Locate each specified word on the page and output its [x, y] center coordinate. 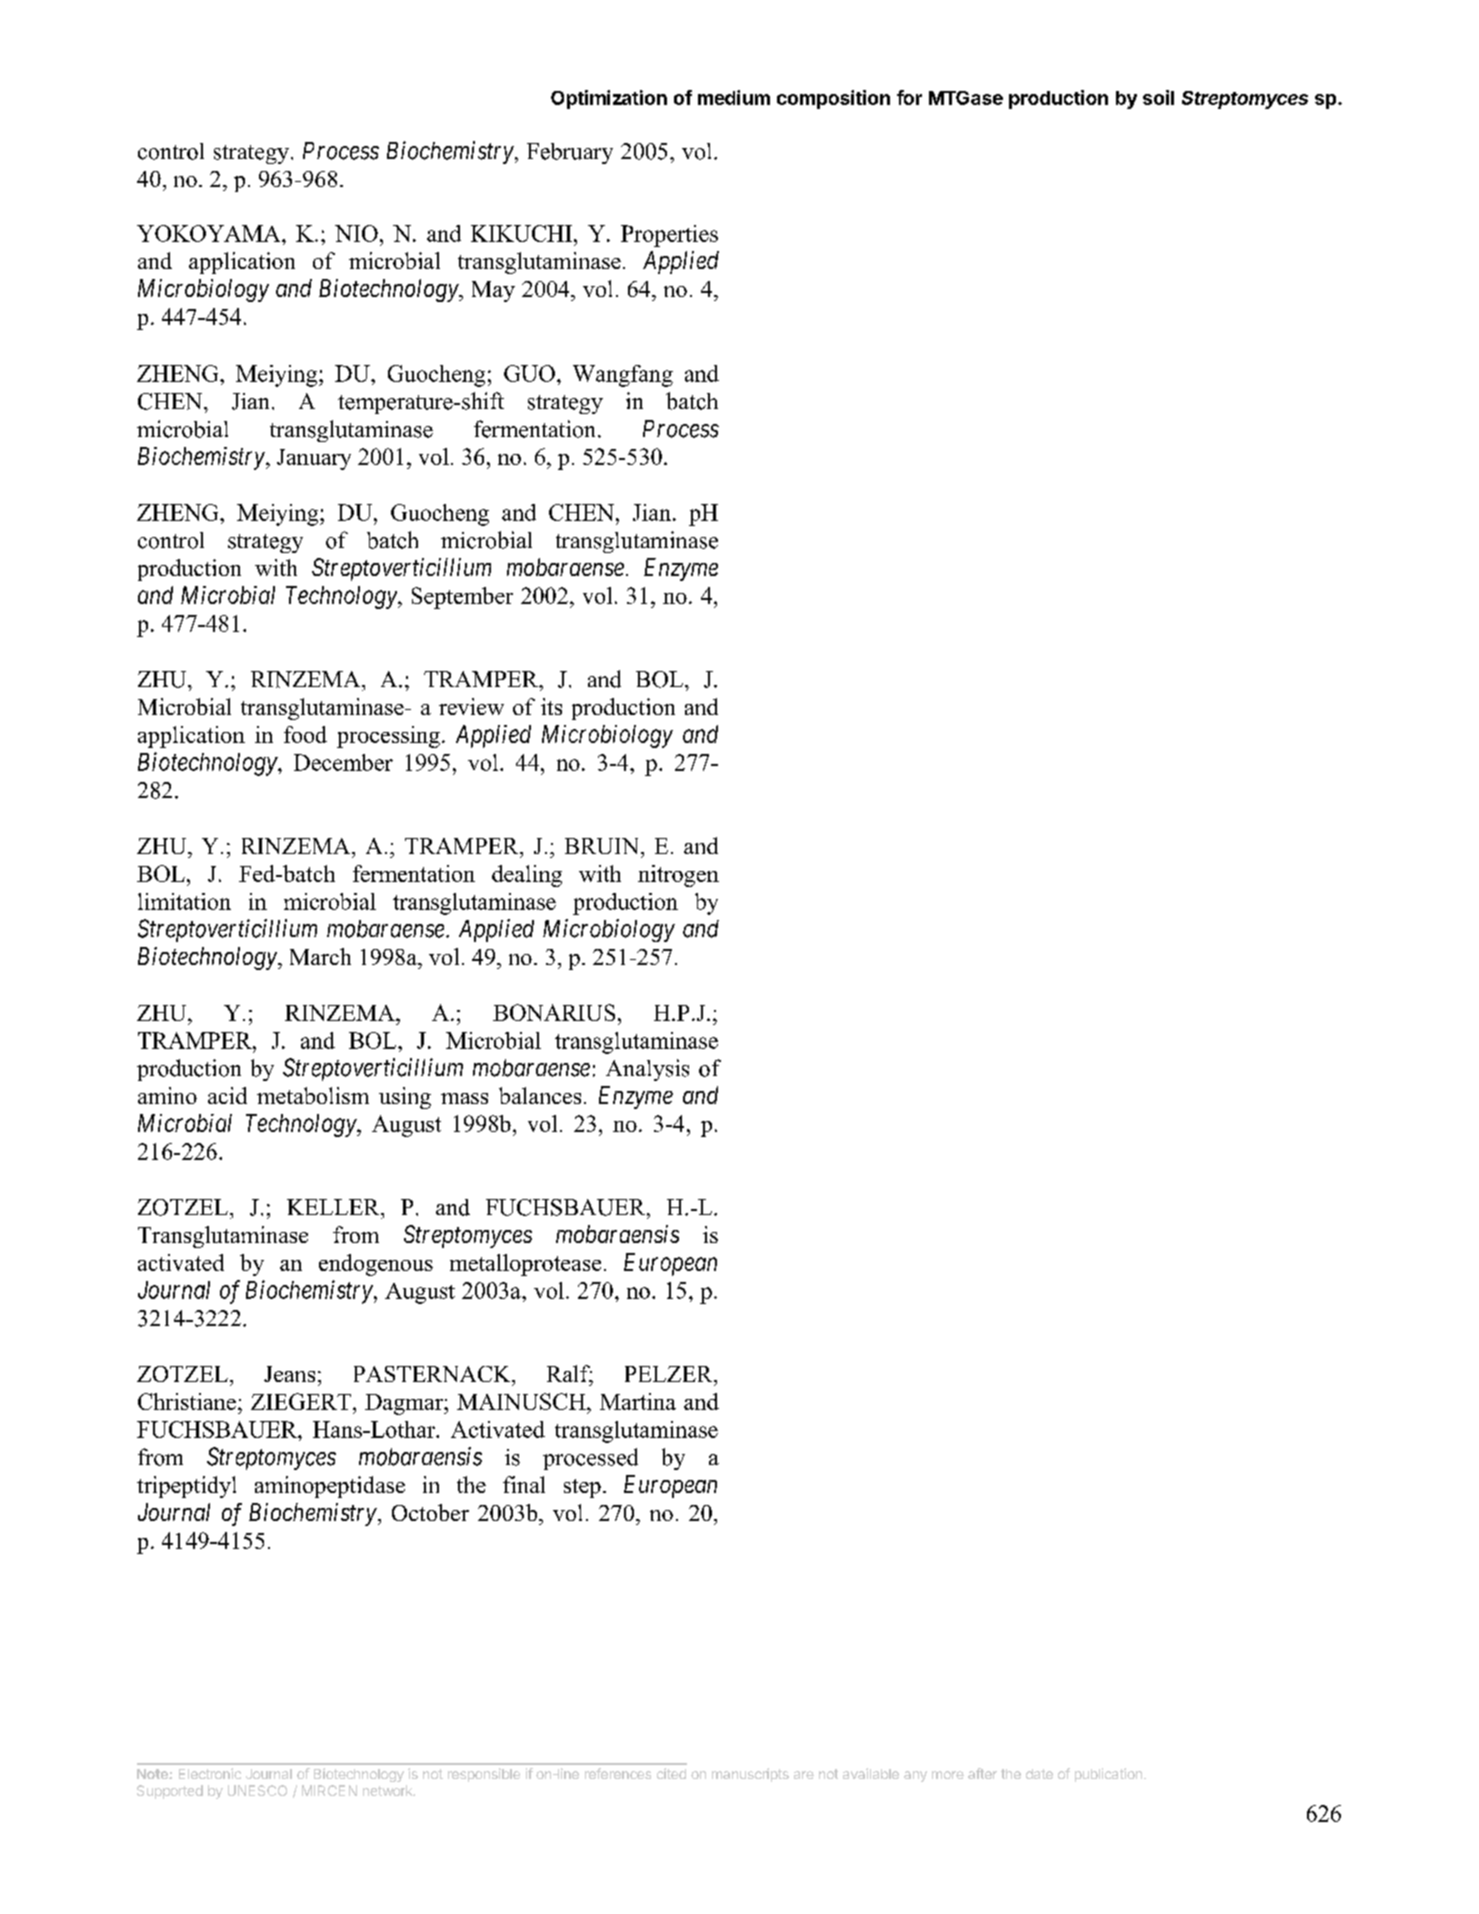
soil [1158, 97]
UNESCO [257, 1790]
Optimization [609, 99]
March [320, 956]
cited [671, 1773]
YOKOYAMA [210, 233]
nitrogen [678, 876]
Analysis [647, 1070]
